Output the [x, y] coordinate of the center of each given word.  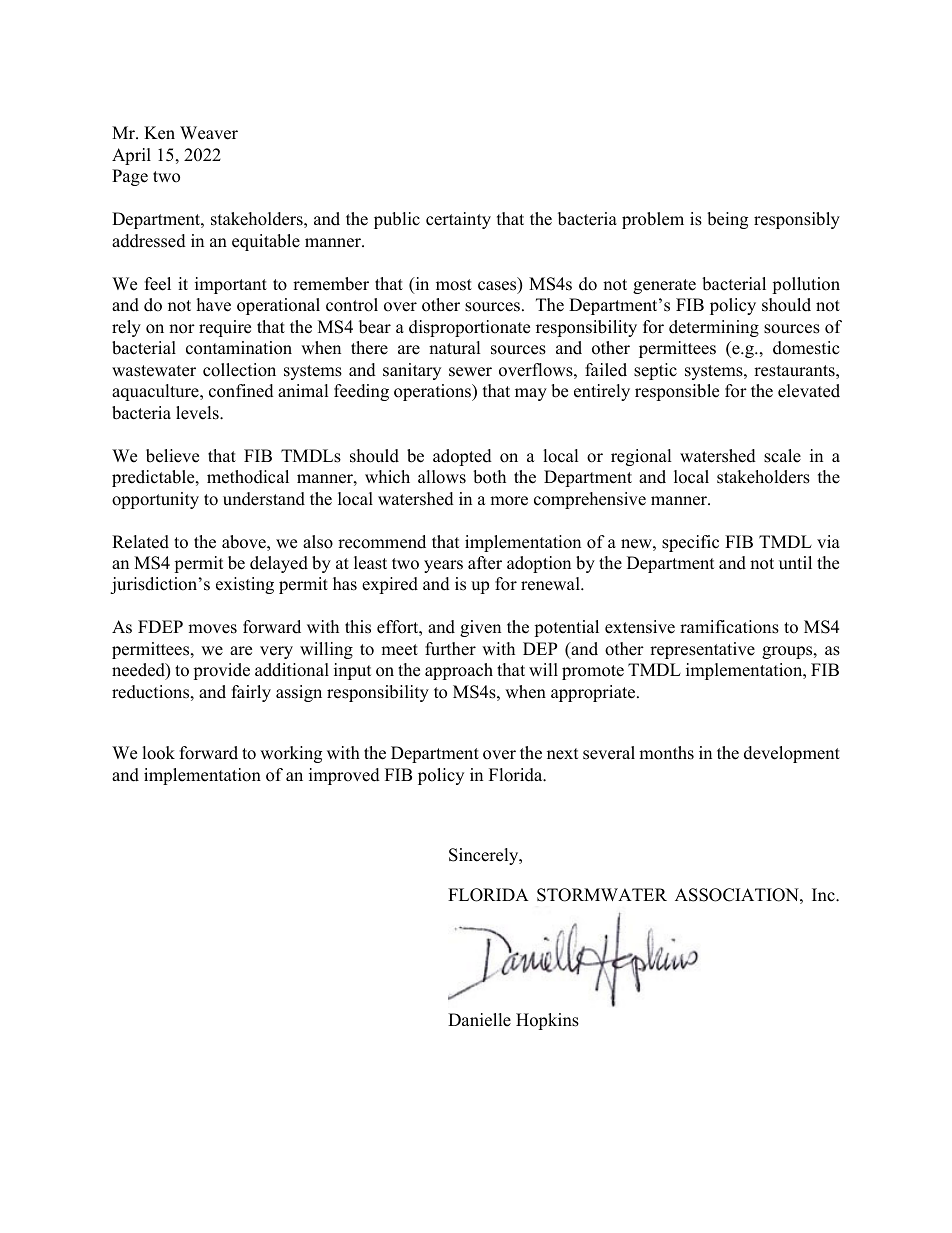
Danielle [479, 1020]
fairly [251, 693]
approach [459, 671]
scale [782, 456]
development [792, 754]
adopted [462, 457]
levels [198, 413]
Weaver [209, 133]
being [727, 220]
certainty [458, 220]
